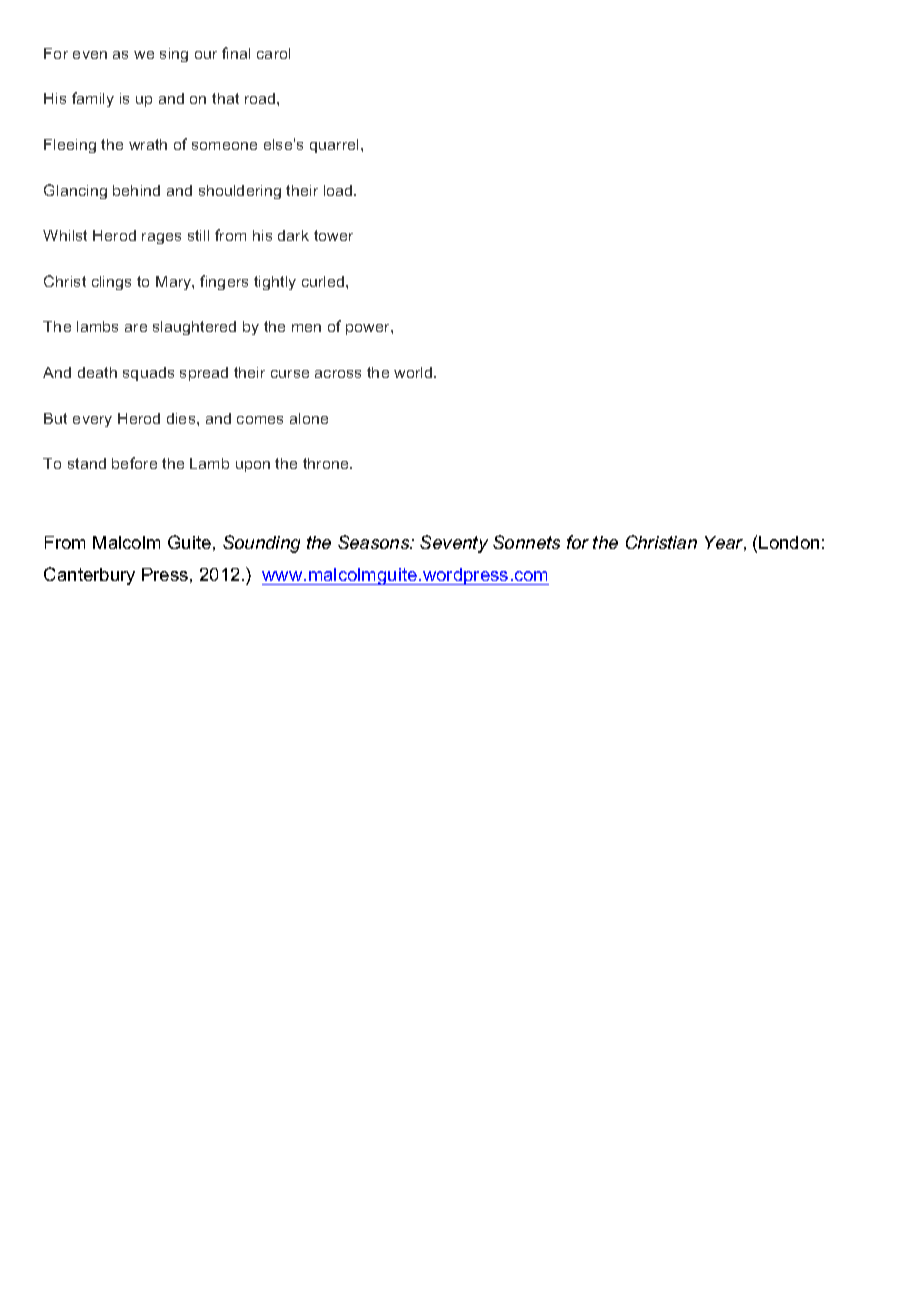 The width and height of the screenshot is (924, 1308). I want to click on world, so click(414, 372).
